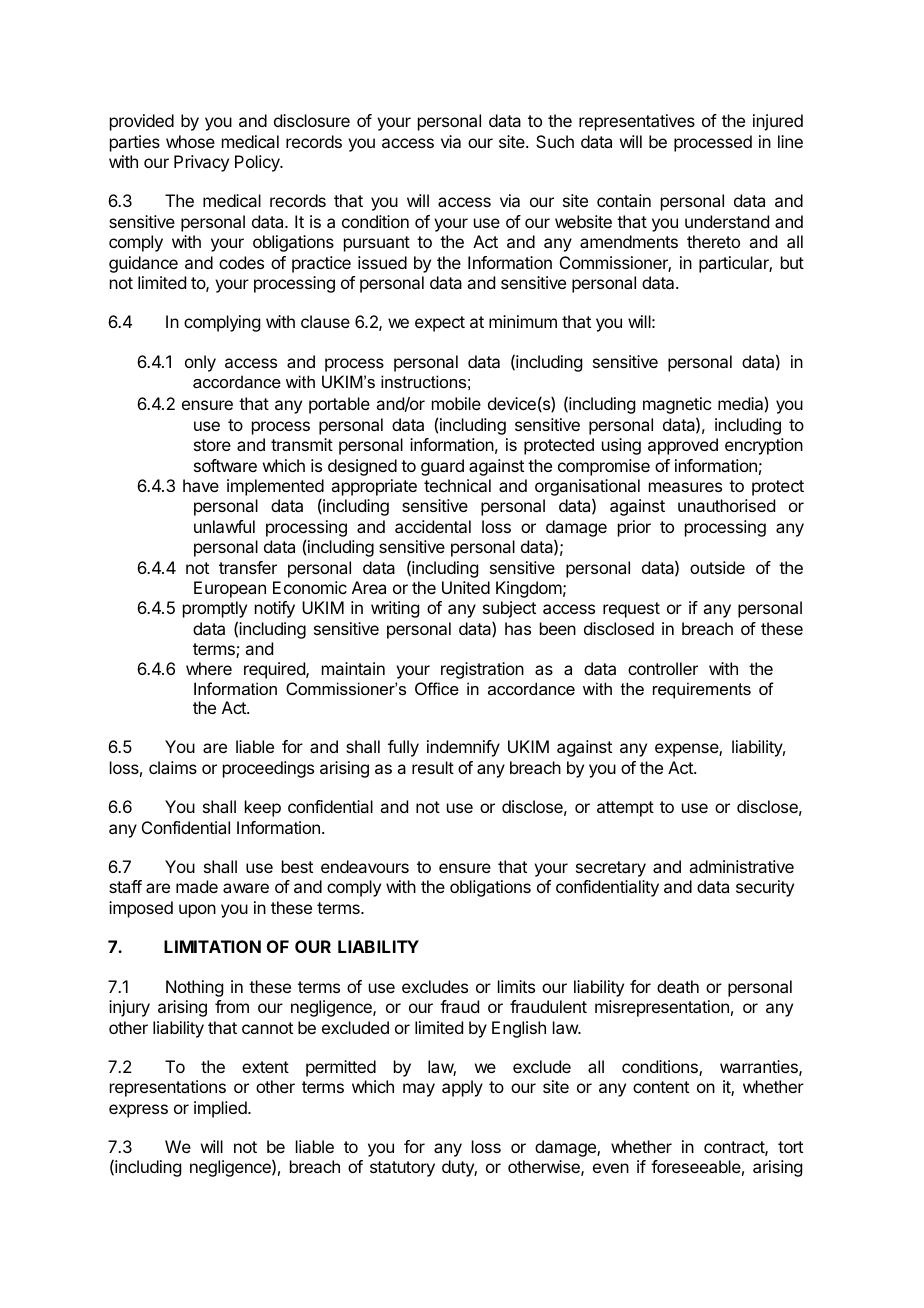  Describe the element at coordinates (555, 141) in the image. I see `Such` at that location.
